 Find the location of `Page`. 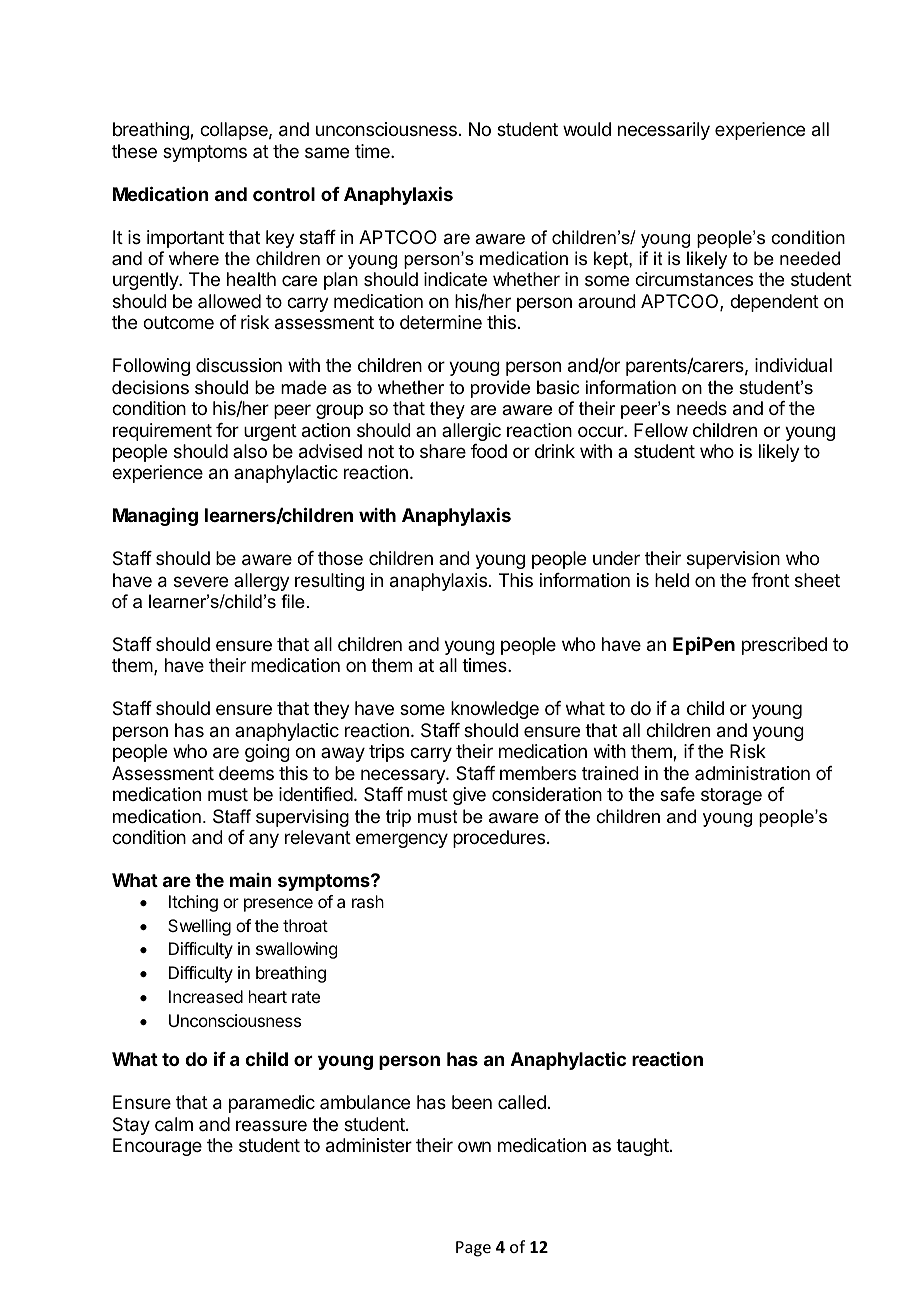

Page is located at coordinates (473, 1249).
